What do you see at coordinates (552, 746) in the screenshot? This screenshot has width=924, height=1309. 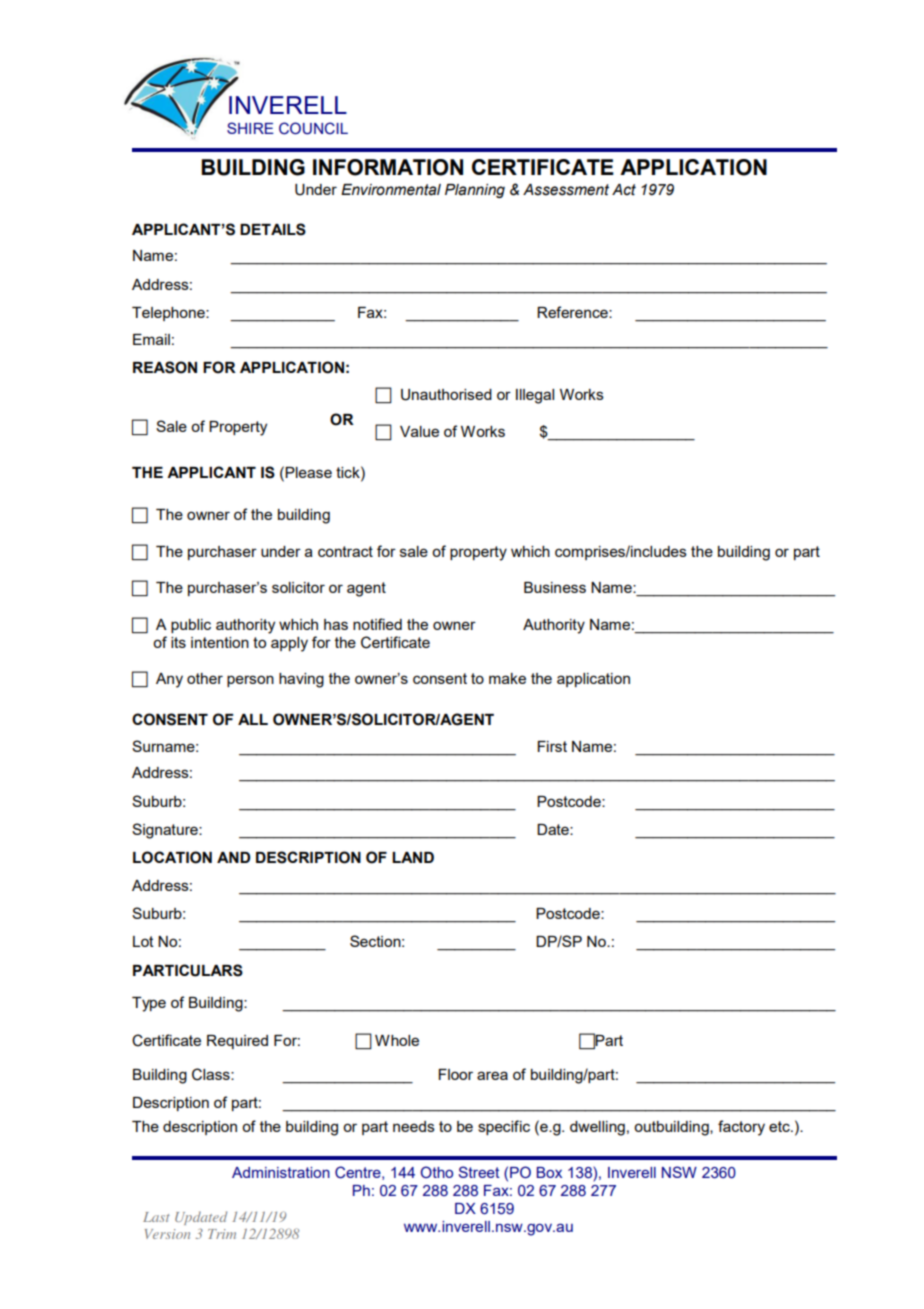 I see `First` at bounding box center [552, 746].
